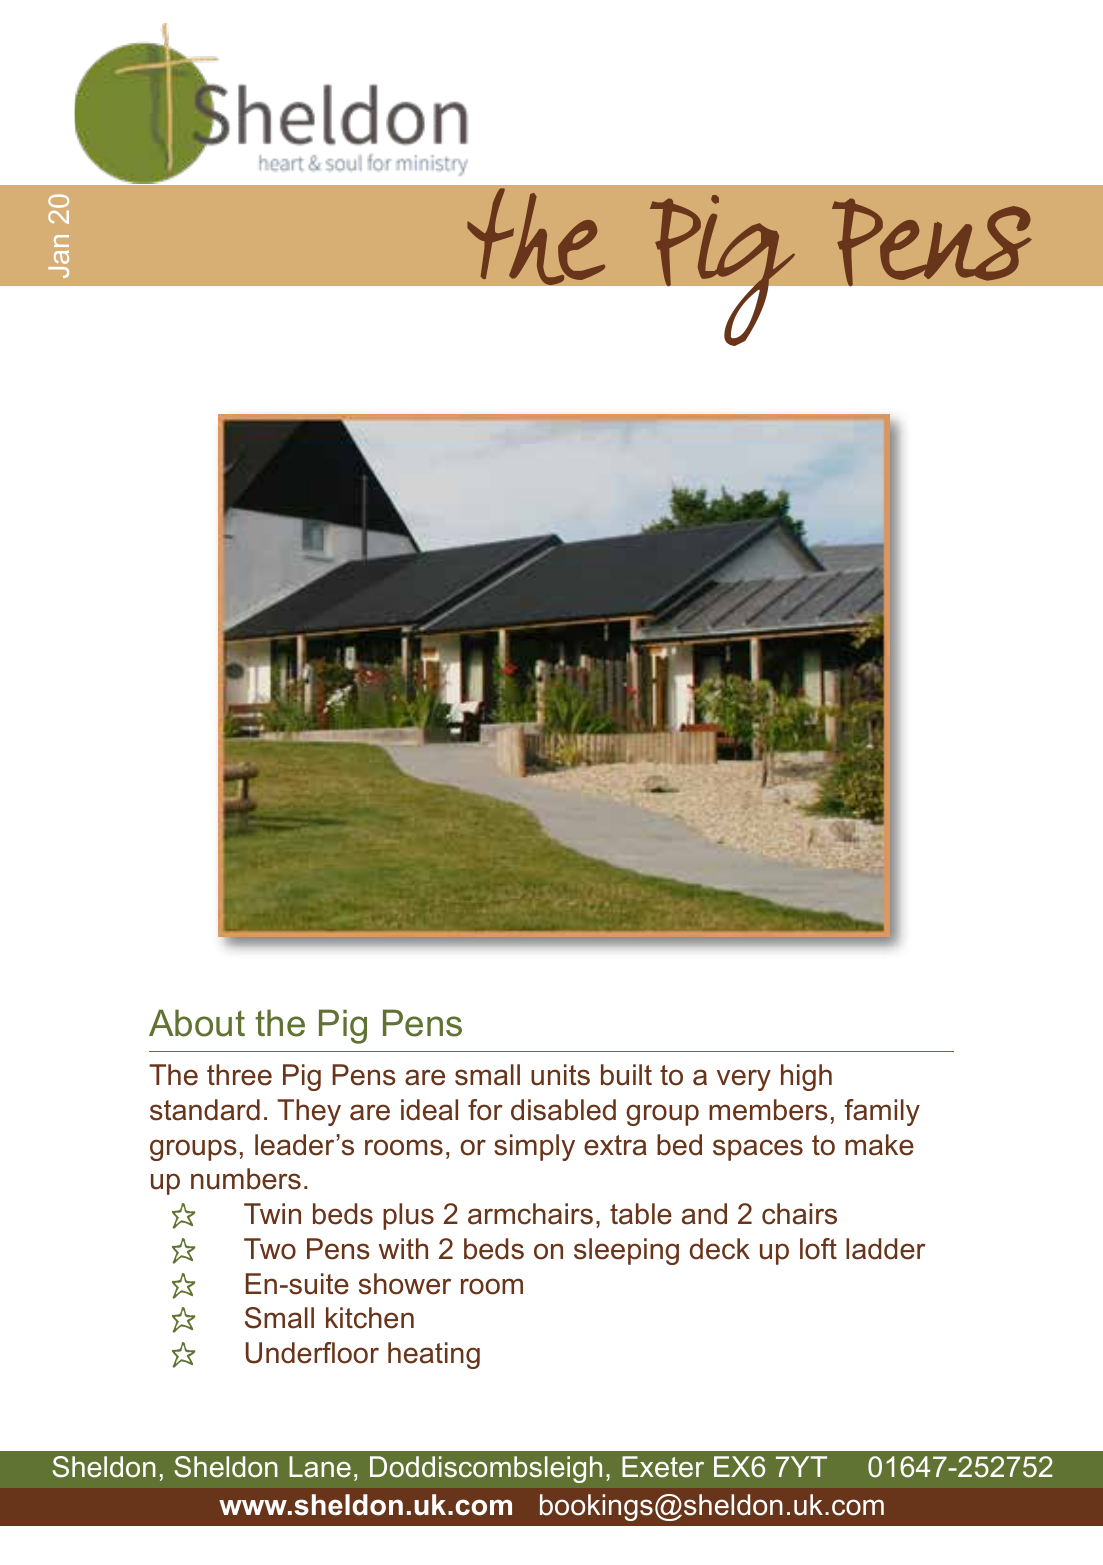  Describe the element at coordinates (320, 1467) in the document. I see `Lane` at that location.
